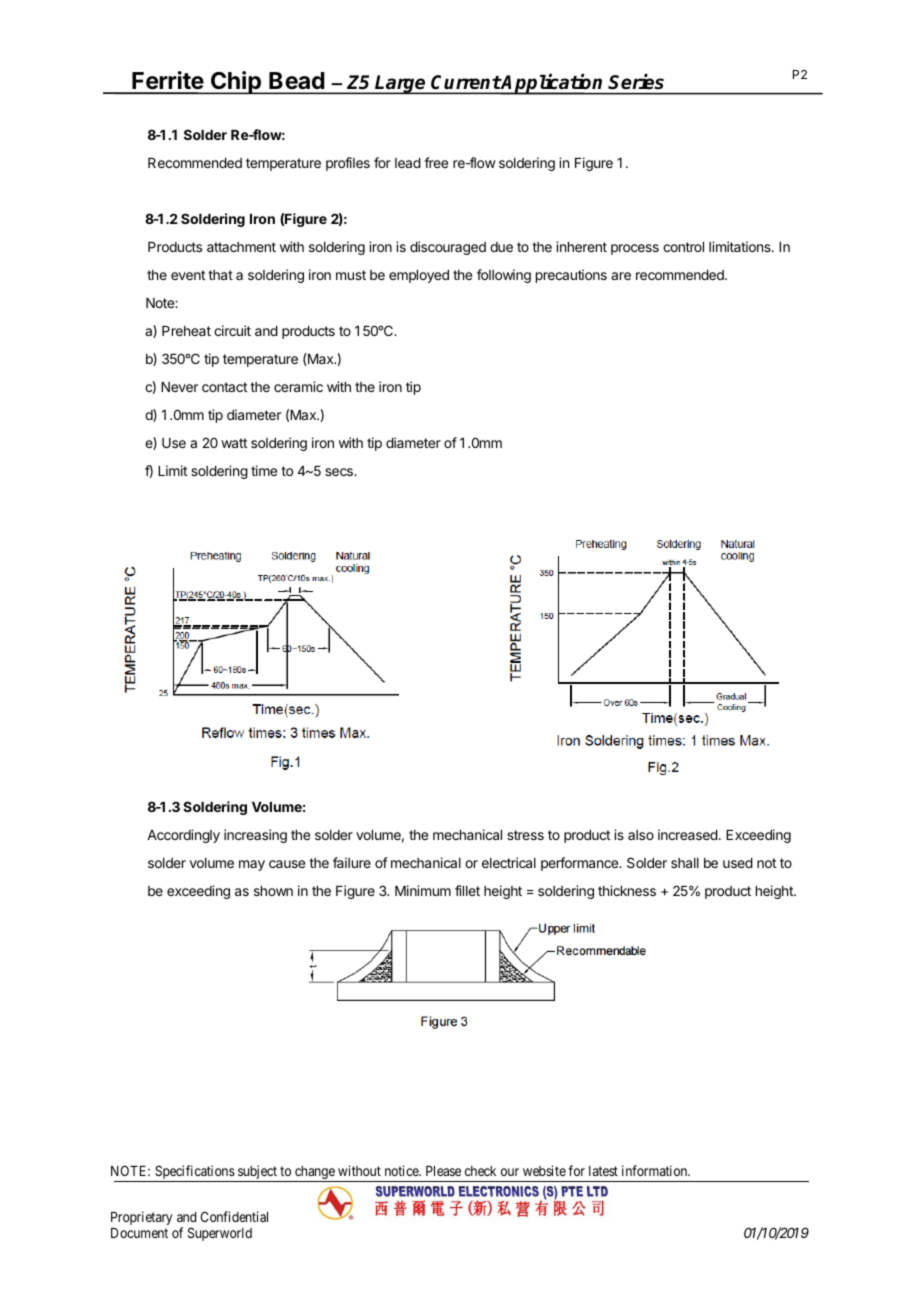 This screenshot has height=1308, width=924. I want to click on Chip, so click(236, 82).
